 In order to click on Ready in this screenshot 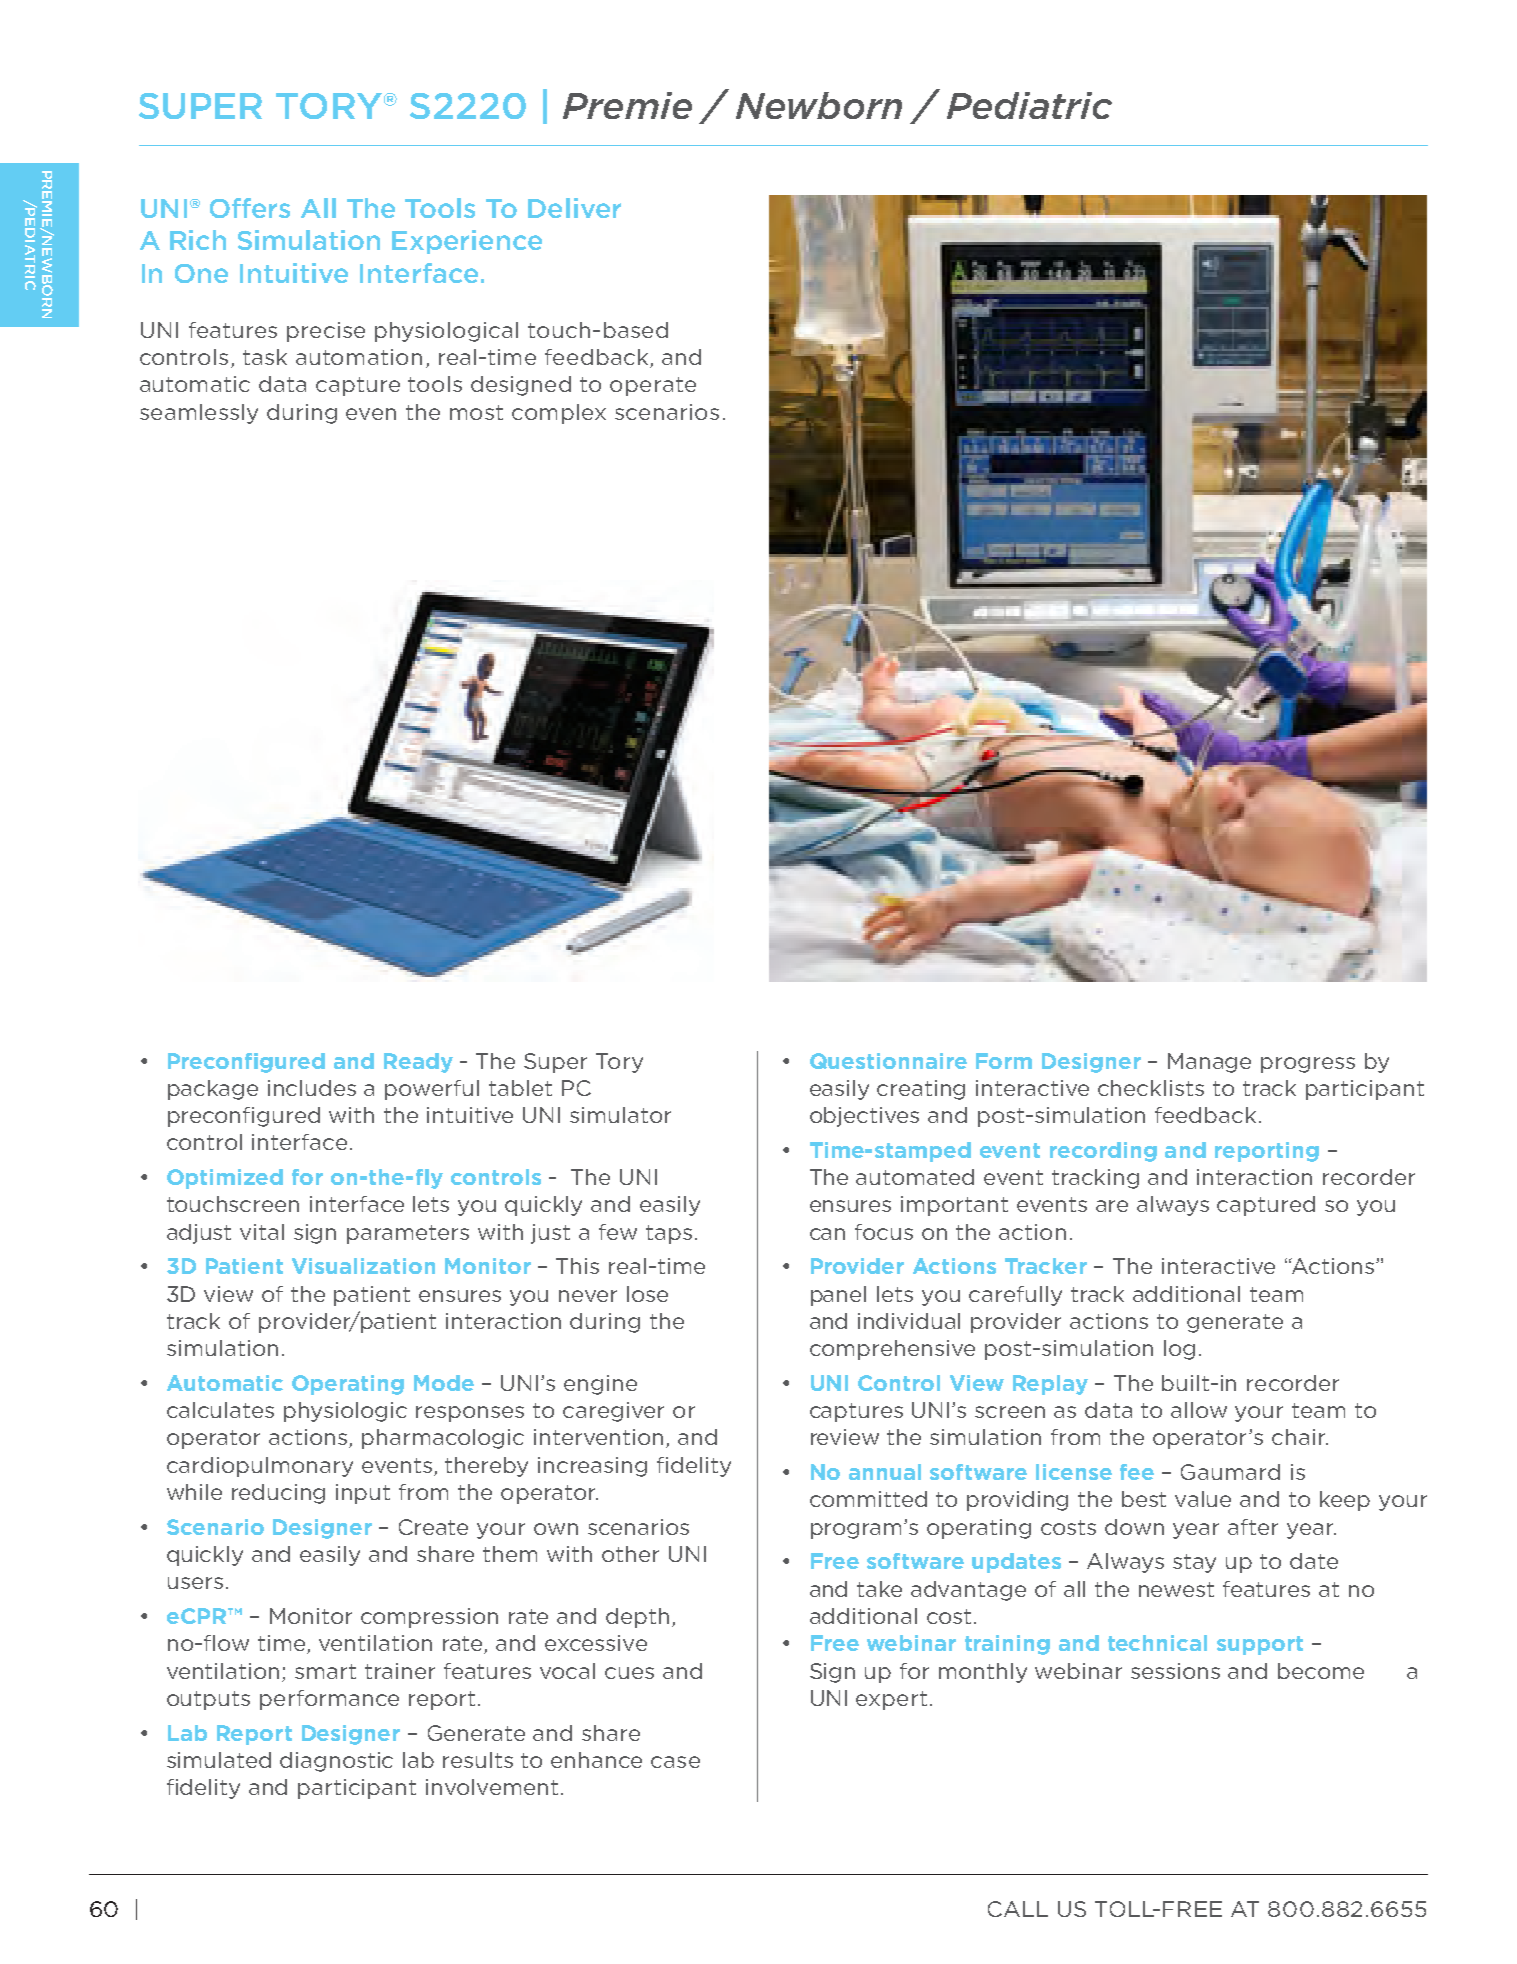, I will do `click(418, 1063)`.
